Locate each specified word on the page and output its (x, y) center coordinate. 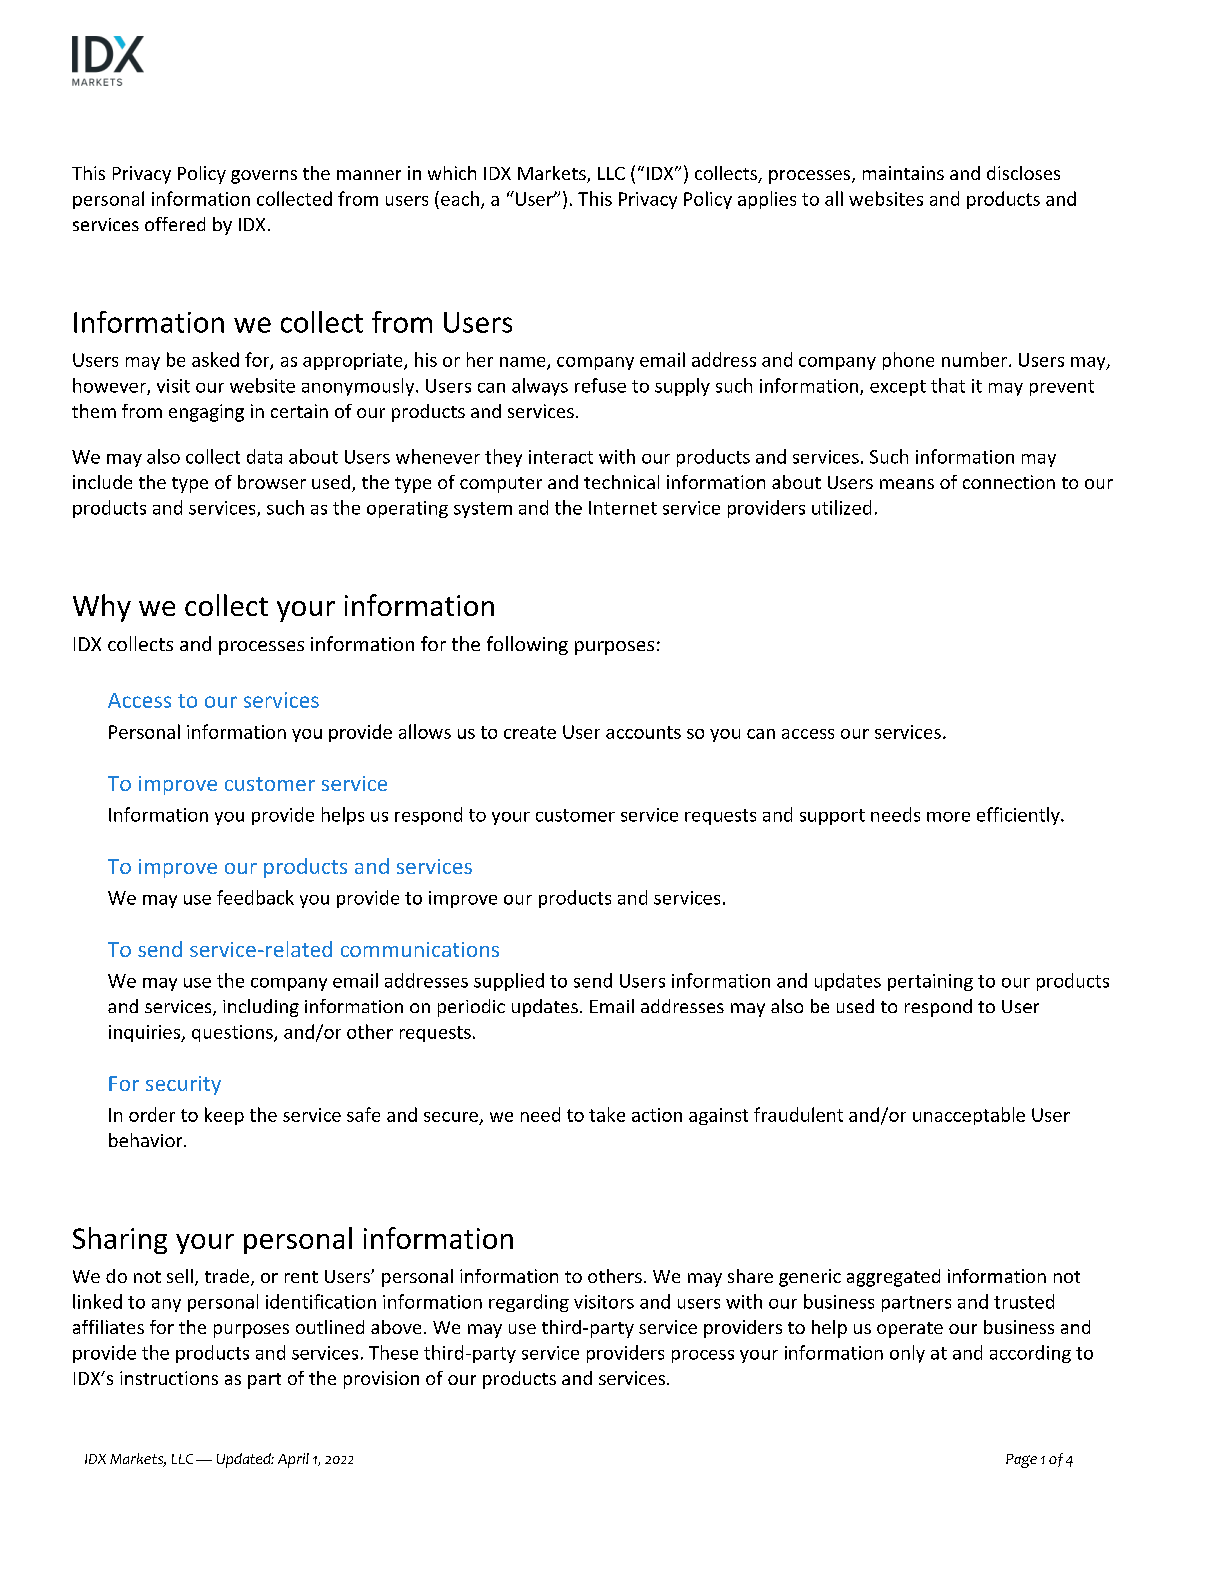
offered (175, 224)
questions (233, 1033)
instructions (169, 1378)
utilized (841, 507)
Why (102, 608)
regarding (529, 1303)
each (461, 199)
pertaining (930, 982)
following (527, 645)
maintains (903, 173)
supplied (509, 982)
